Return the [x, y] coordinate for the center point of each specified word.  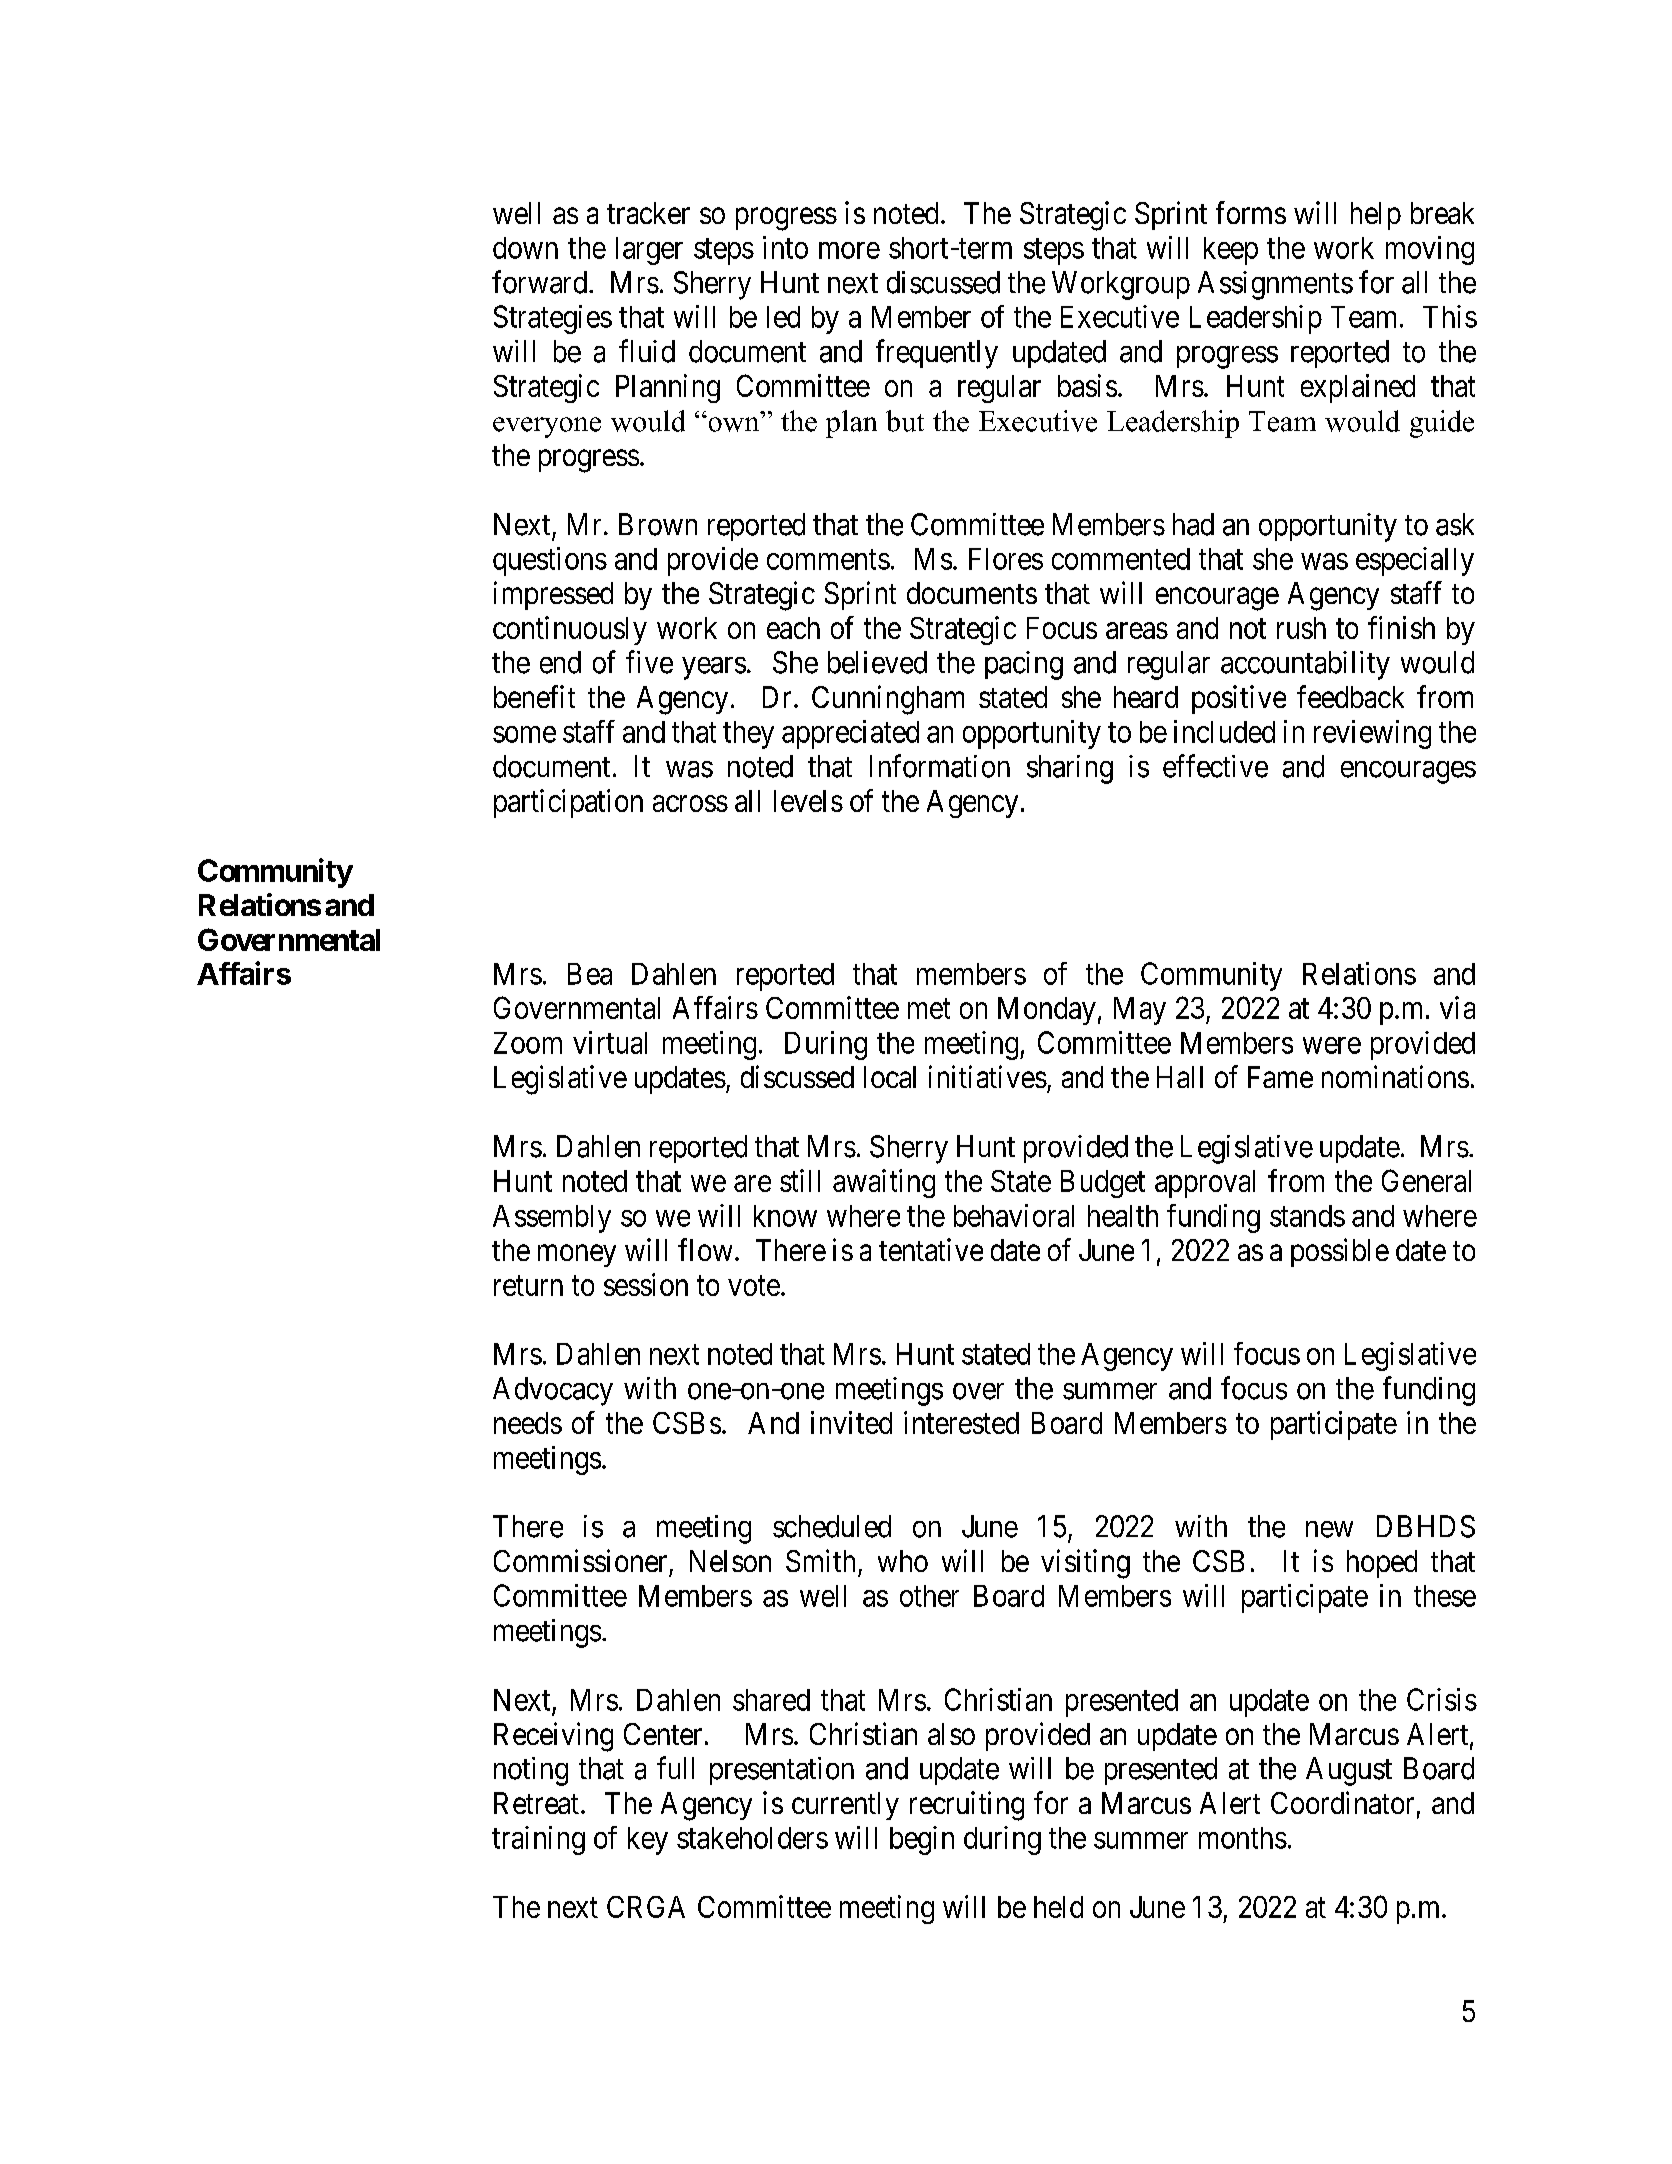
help [1376, 216]
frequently [937, 354]
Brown [658, 524]
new [1329, 1529]
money [577, 1256]
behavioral [1014, 1215]
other [929, 1596]
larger [649, 251]
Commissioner [580, 1560]
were [1332, 1045]
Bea [590, 974]
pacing [1024, 665]
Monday [1047, 1011]
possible [1340, 1252]
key [648, 1841]
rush [1301, 628]
